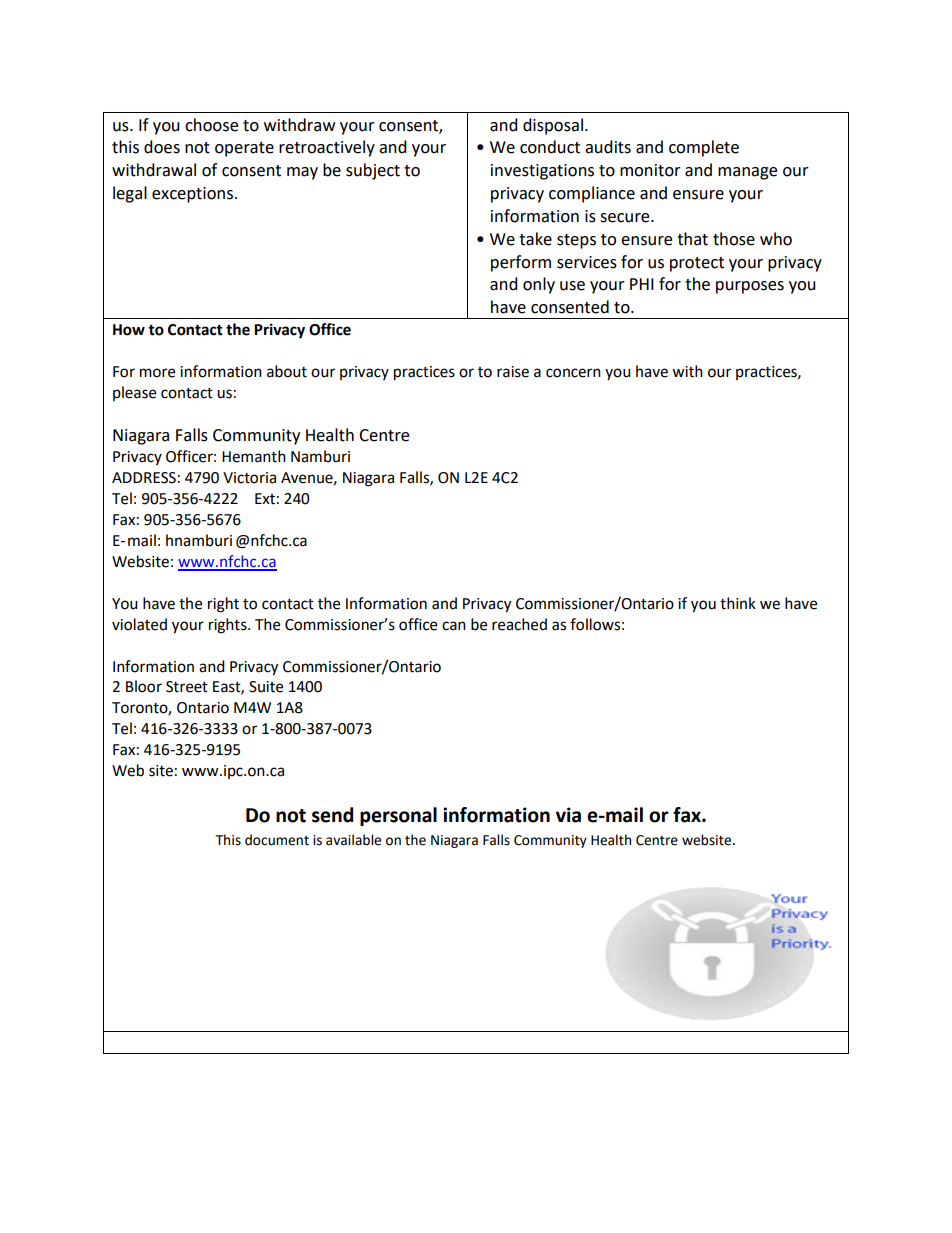 This screenshot has width=952, height=1233. What do you see at coordinates (277, 840) in the screenshot?
I see `document` at bounding box center [277, 840].
